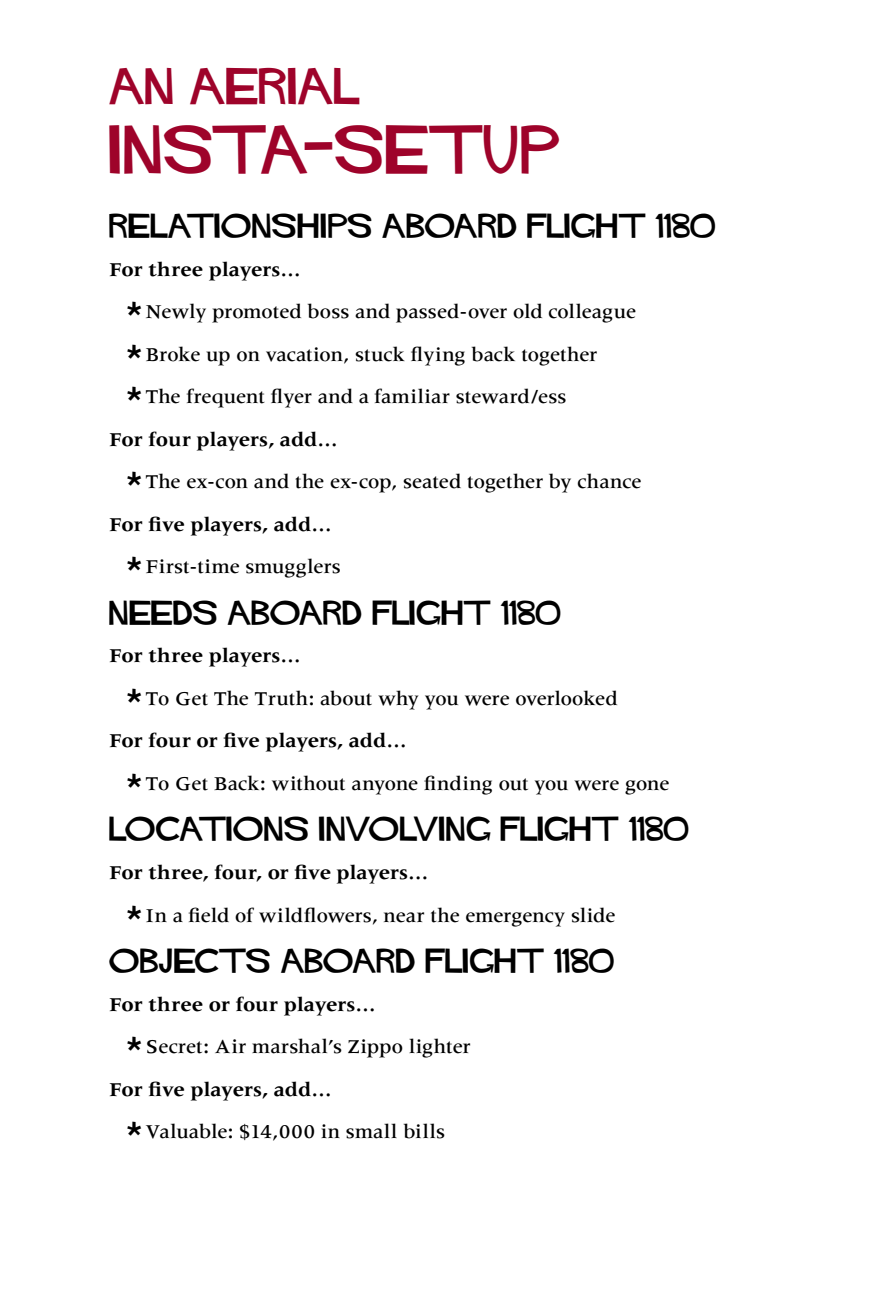 The width and height of the screenshot is (875, 1312). I want to click on bills, so click(424, 1131).
